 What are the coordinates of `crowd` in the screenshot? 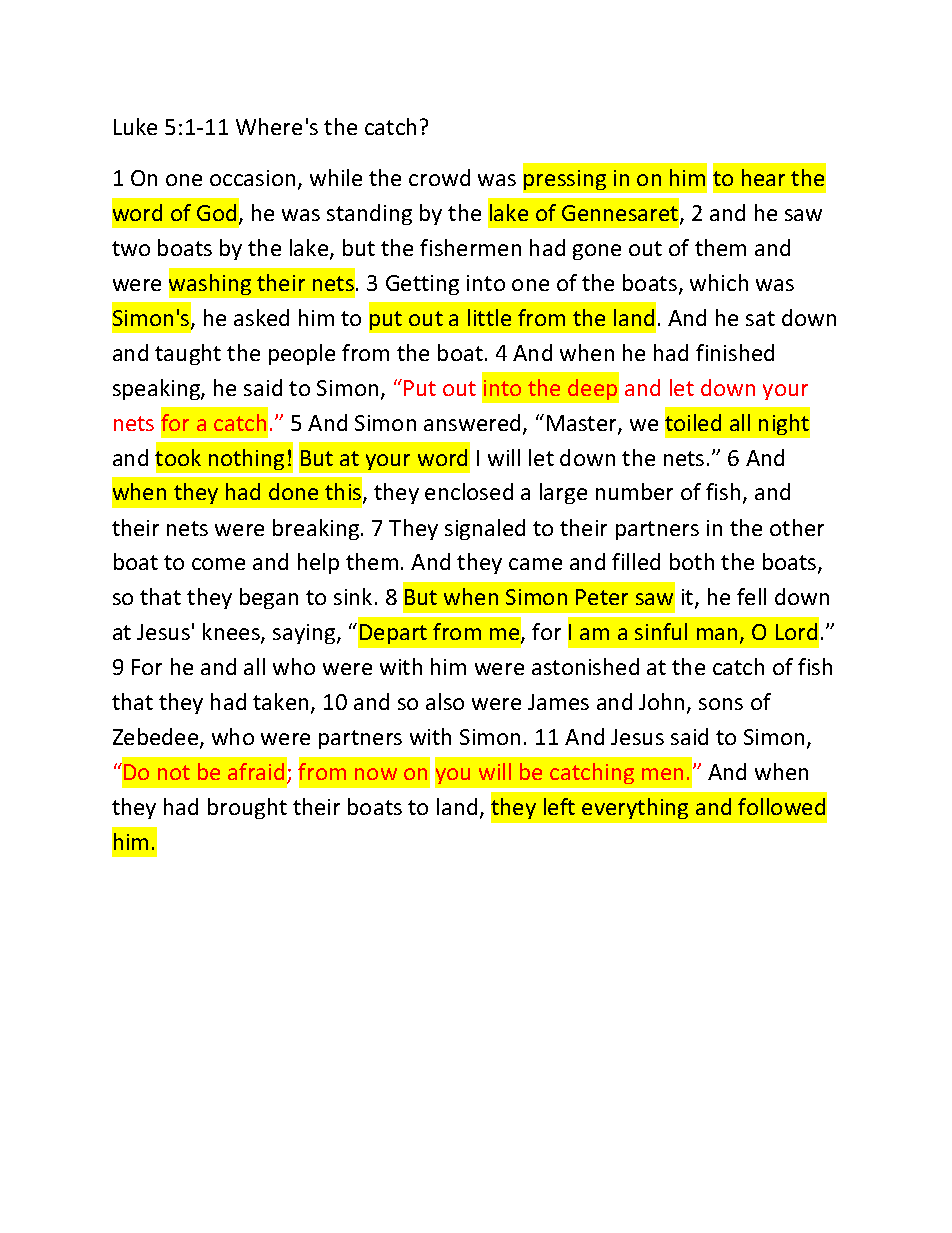 It's located at (439, 177).
